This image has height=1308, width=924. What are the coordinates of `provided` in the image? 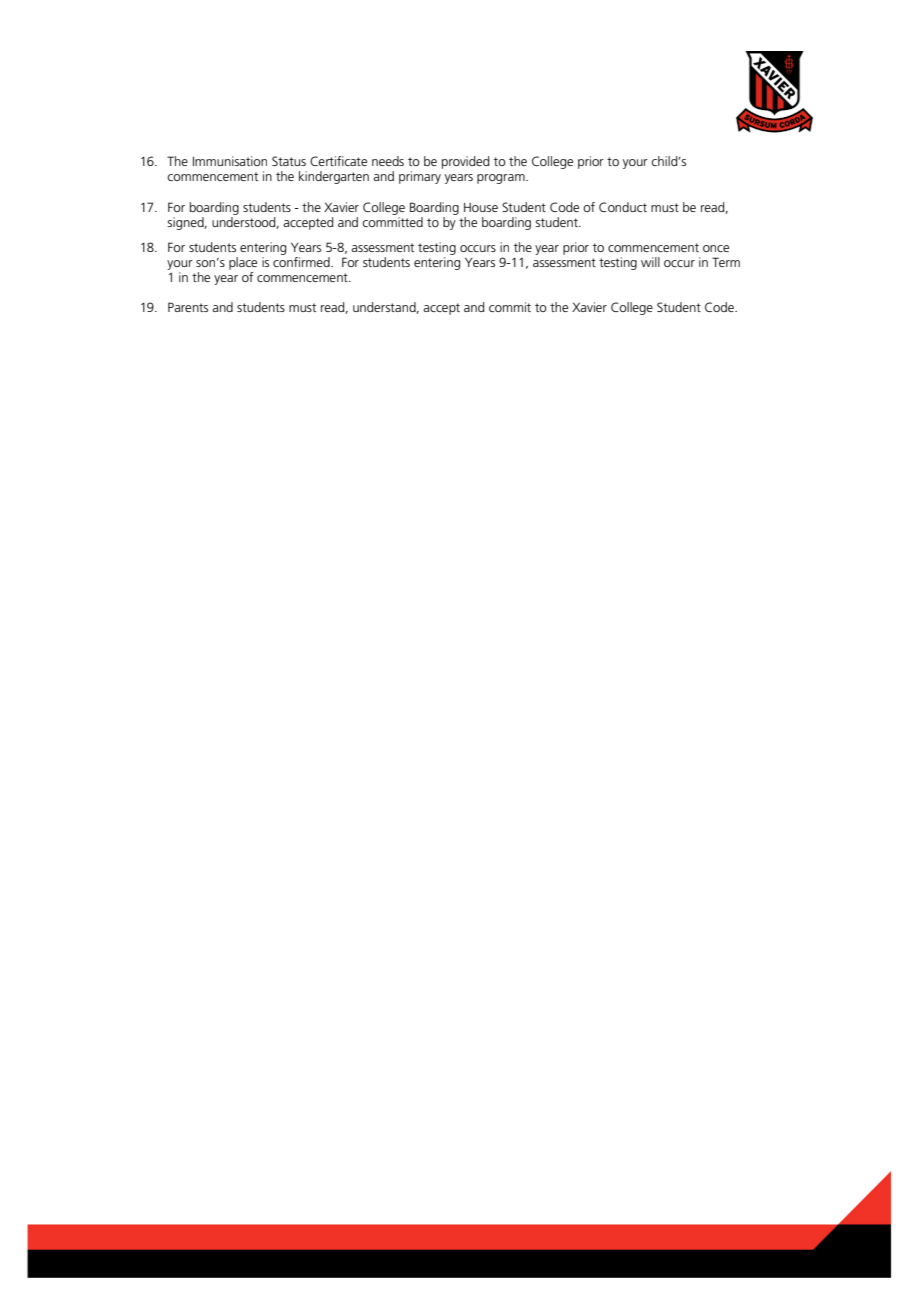 It's located at (465, 162).
